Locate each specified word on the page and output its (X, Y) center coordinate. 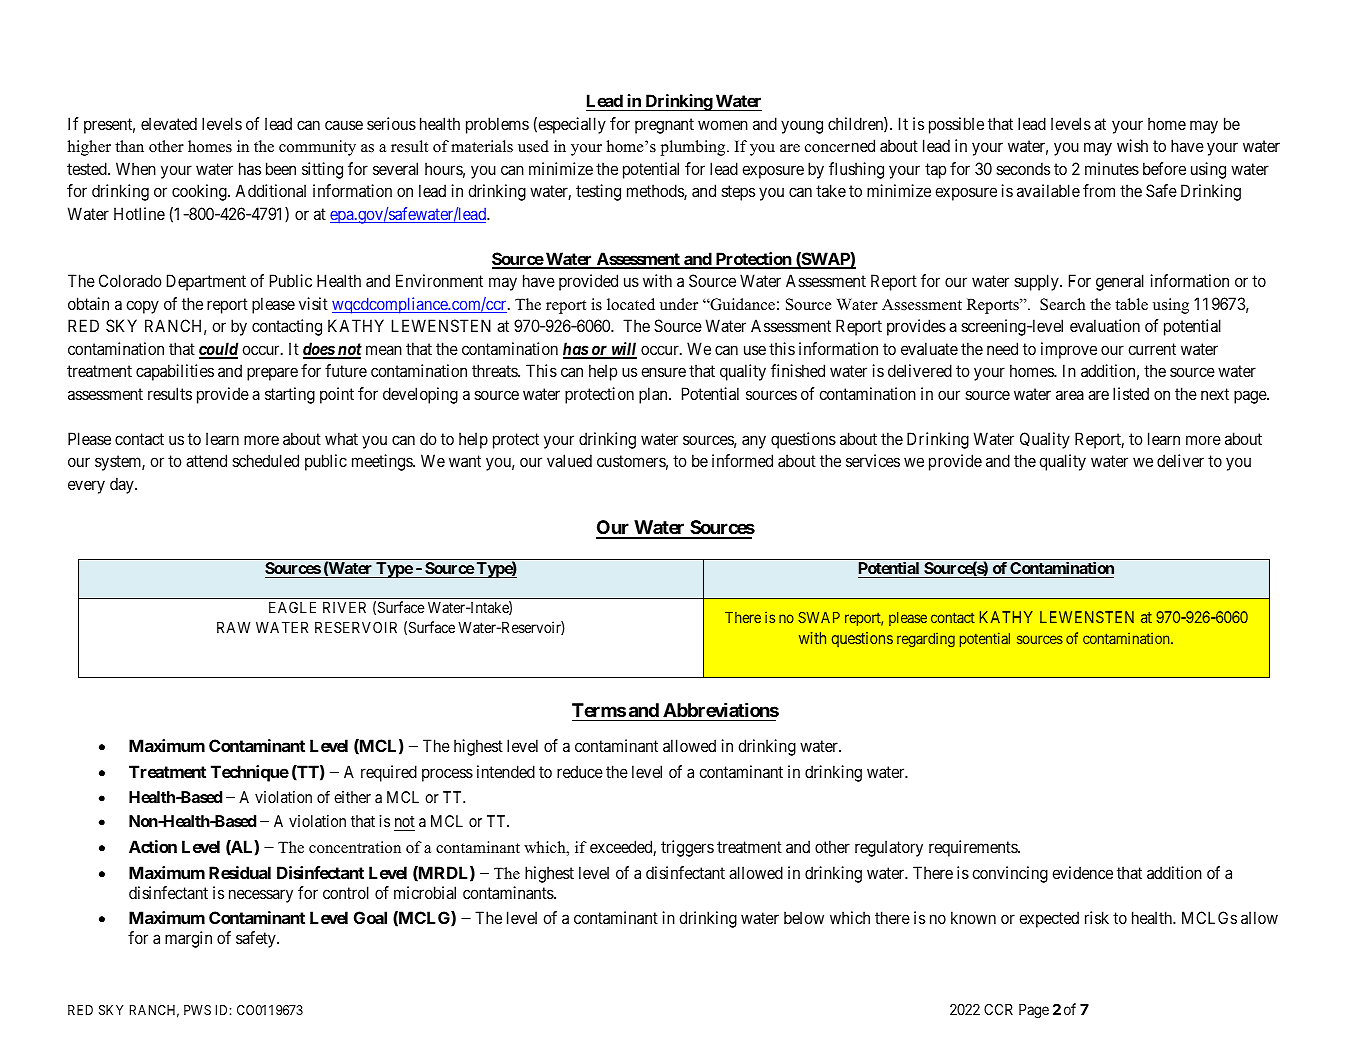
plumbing (694, 148)
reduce (580, 771)
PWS (197, 1010)
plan (654, 395)
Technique (250, 773)
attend (206, 460)
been (281, 168)
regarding (926, 639)
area (1070, 395)
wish (1132, 145)
